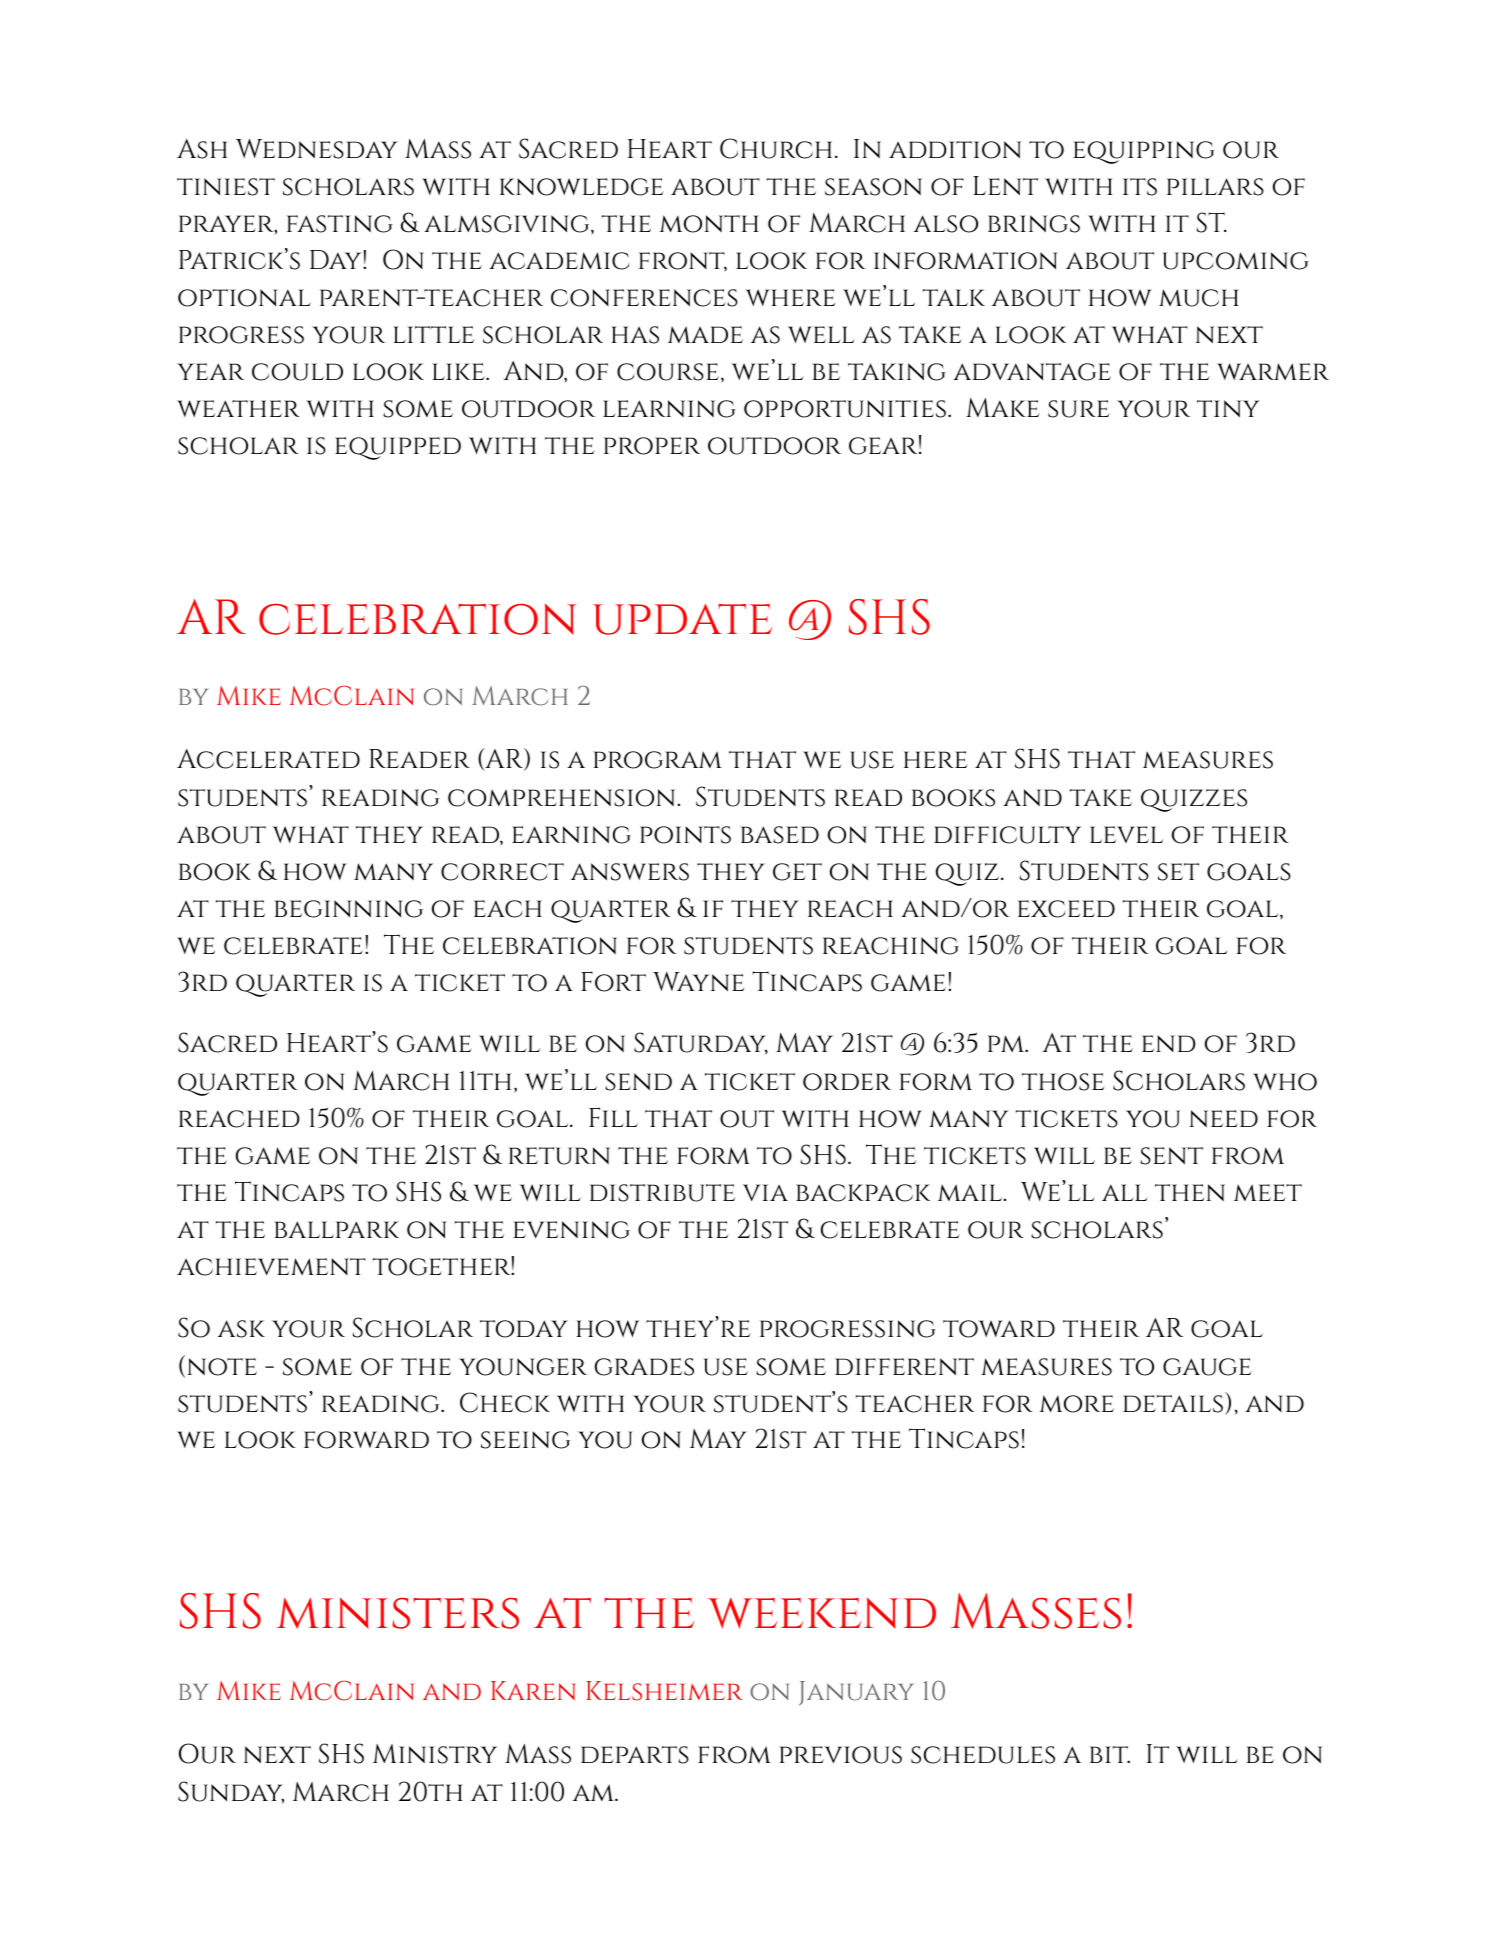  I want to click on Wayne, so click(699, 981).
